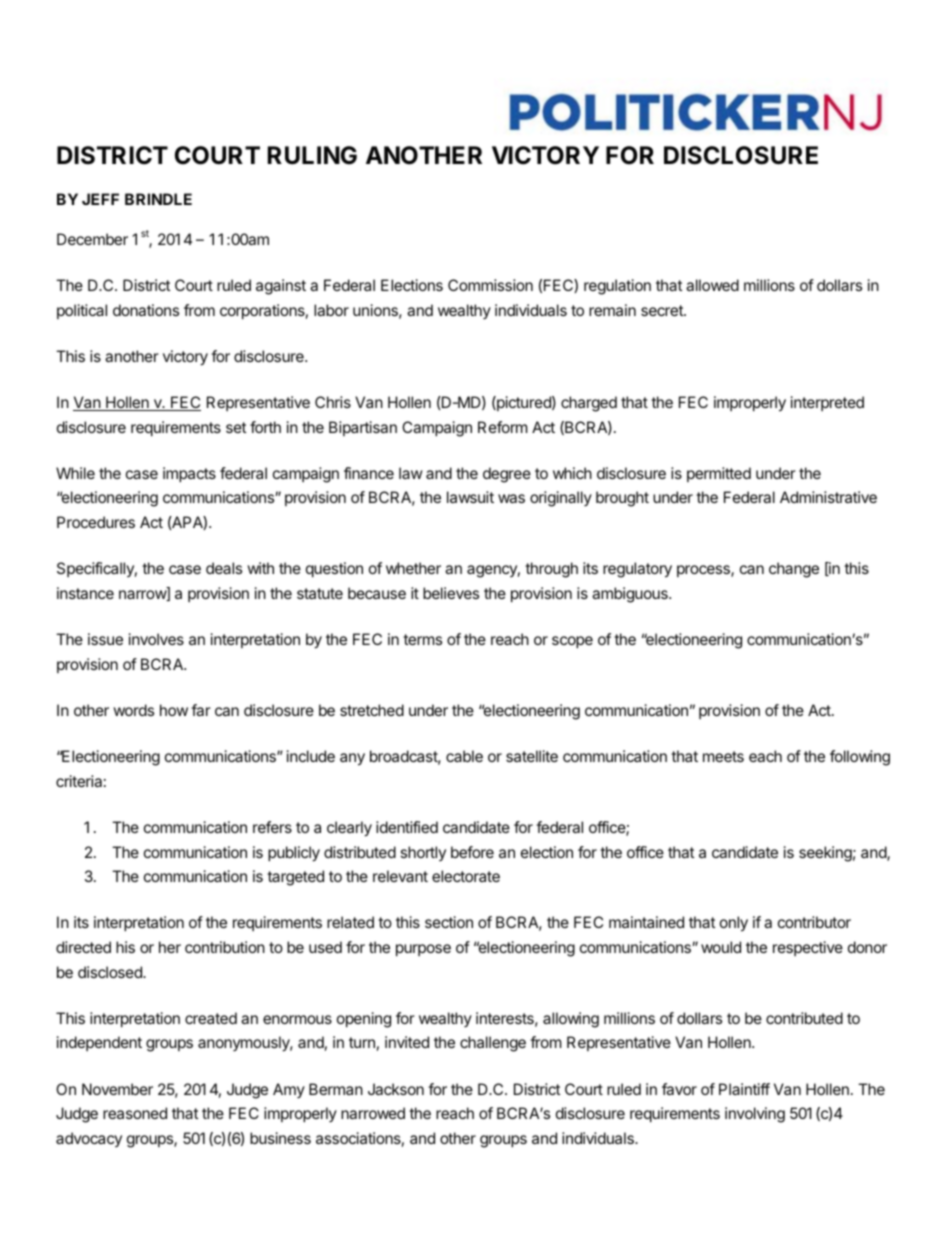 Image resolution: width=952 pixels, height=1233 pixels. What do you see at coordinates (422, 639) in the screenshot?
I see `terms` at bounding box center [422, 639].
